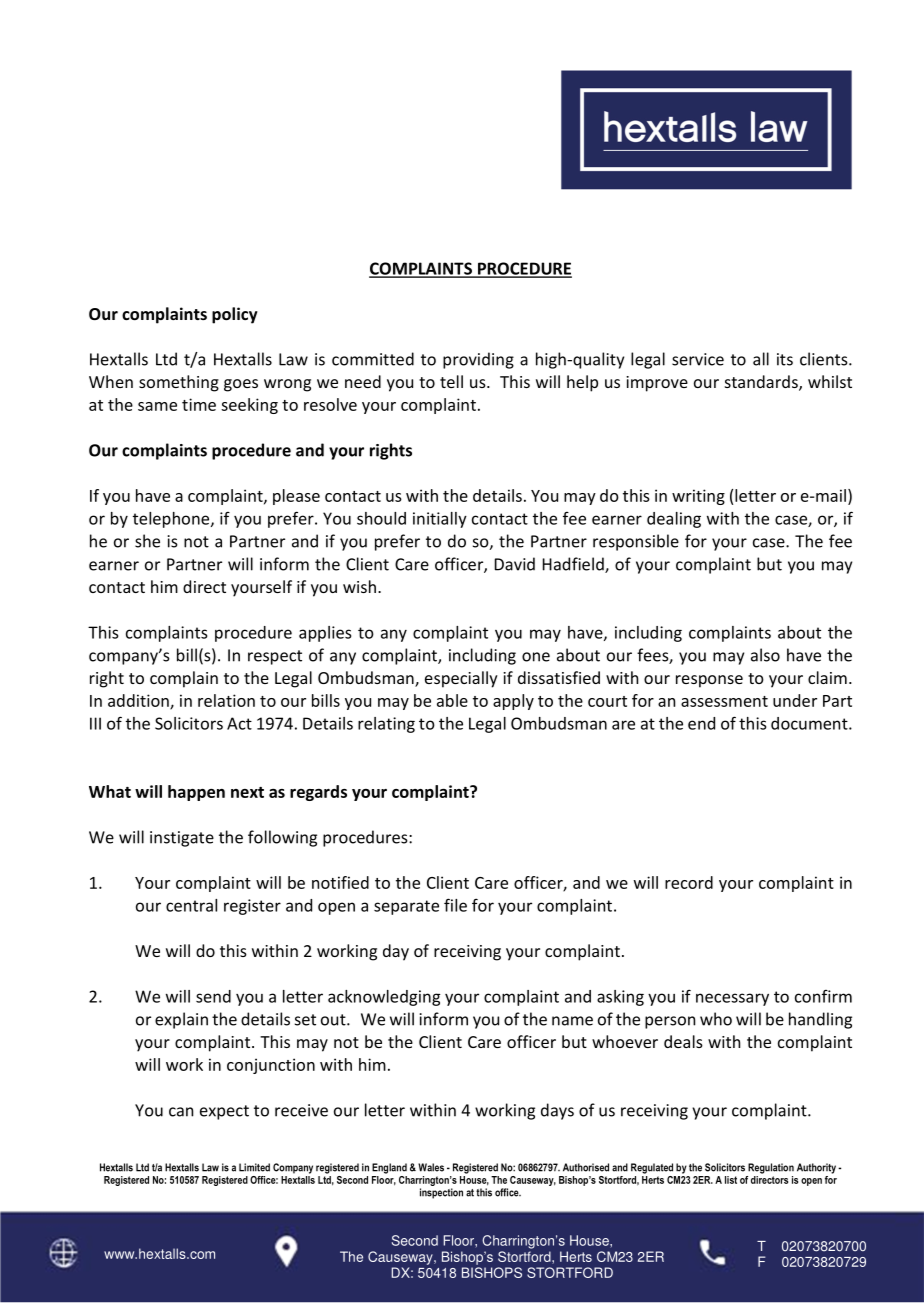  What do you see at coordinates (440, 520) in the screenshot?
I see `initially` at bounding box center [440, 520].
